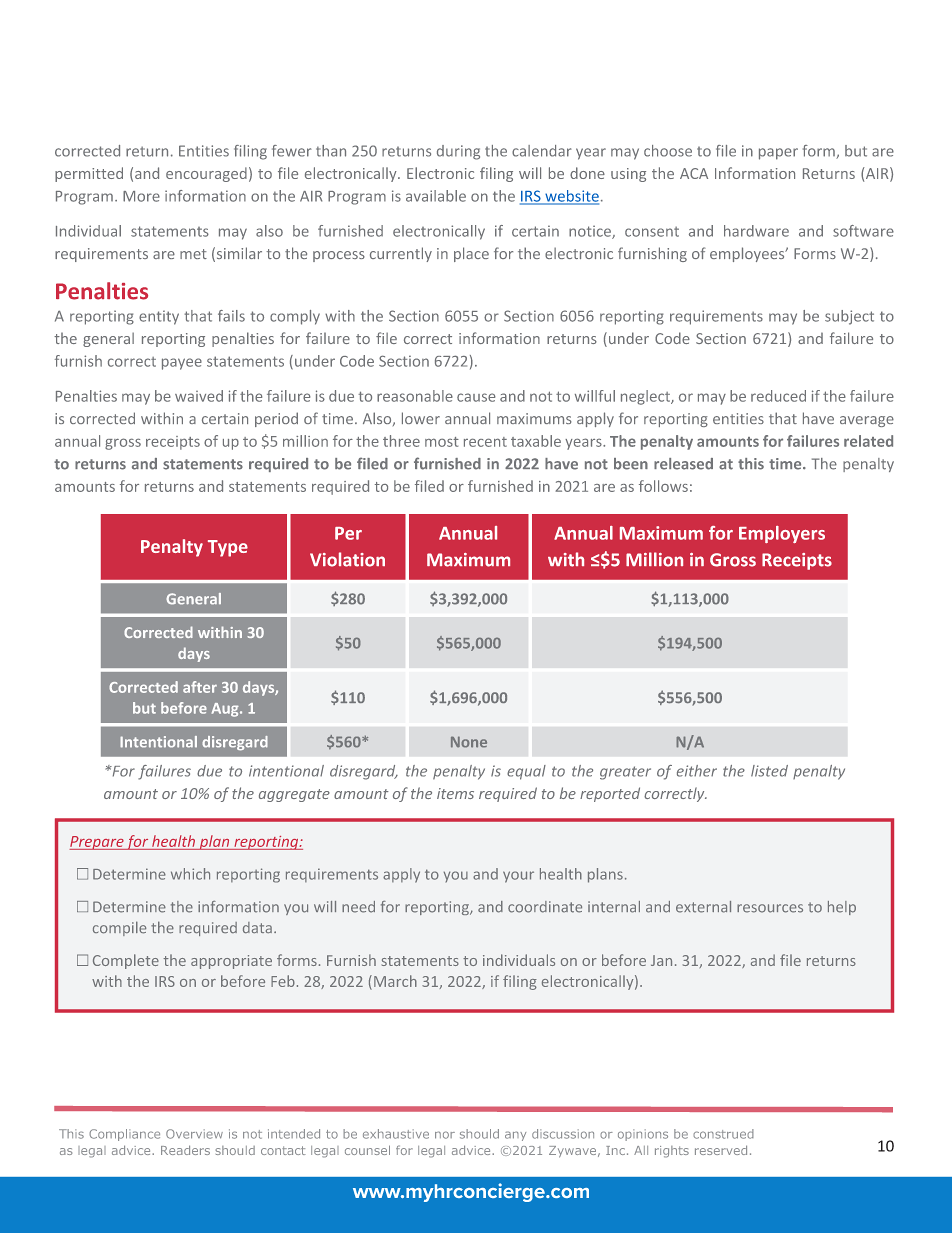  What do you see at coordinates (518, 877) in the screenshot?
I see `your` at bounding box center [518, 877].
